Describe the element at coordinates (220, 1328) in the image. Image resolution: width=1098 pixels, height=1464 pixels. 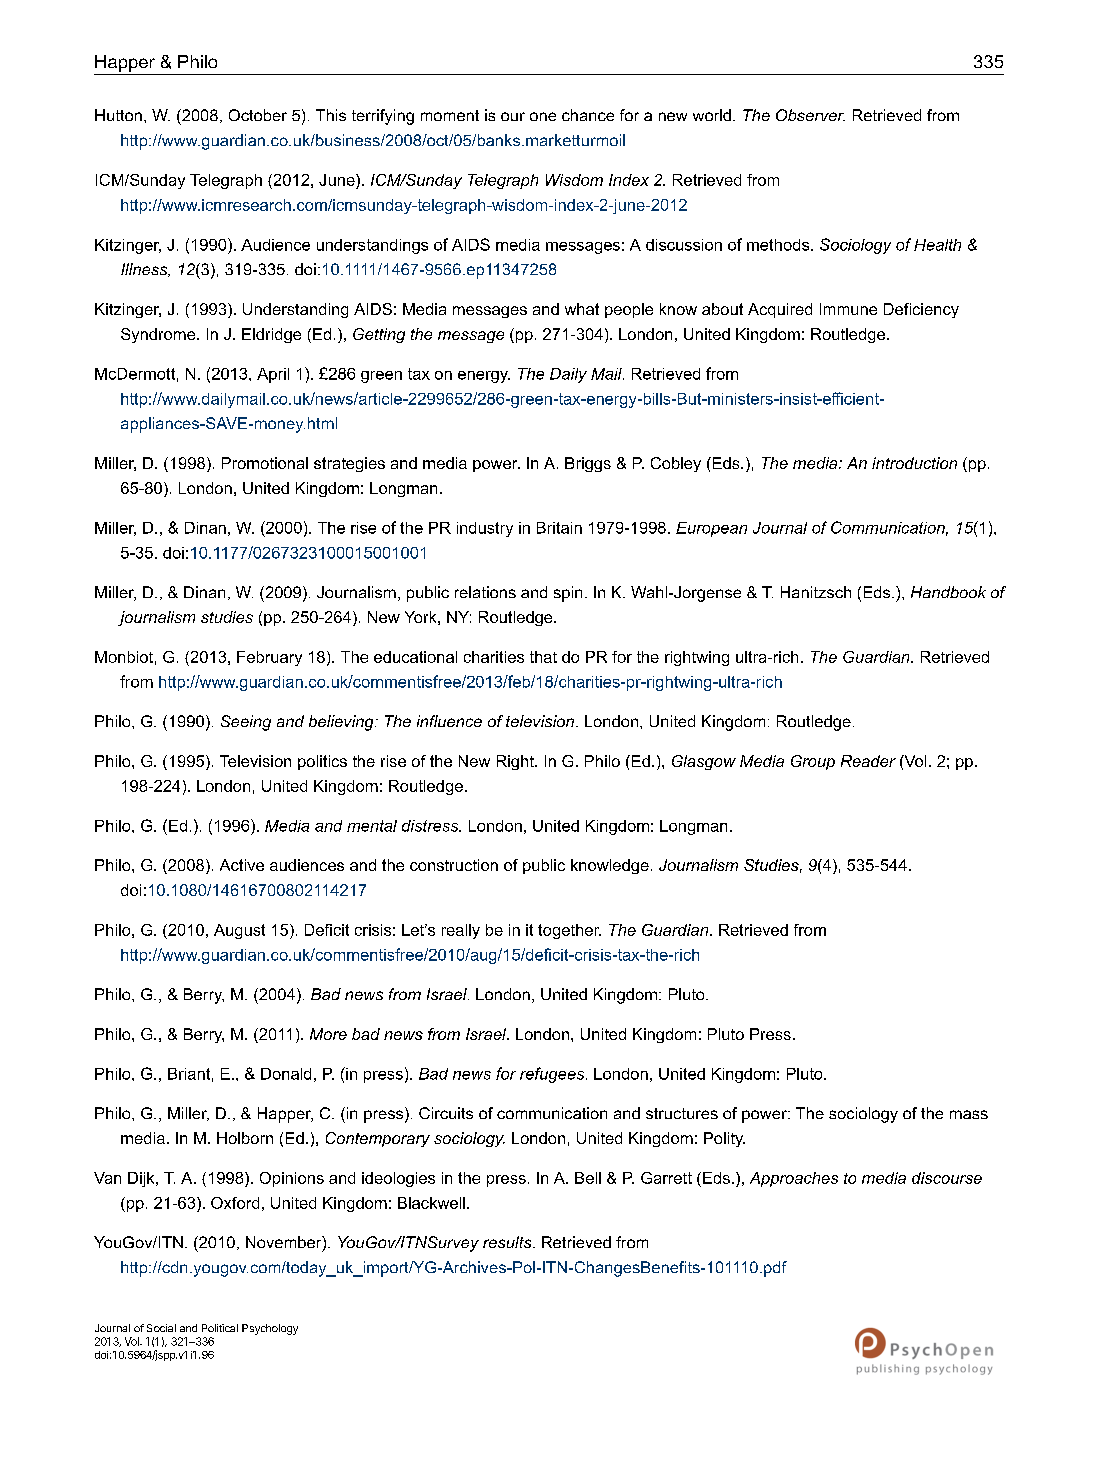
I see `Political` at that location.
